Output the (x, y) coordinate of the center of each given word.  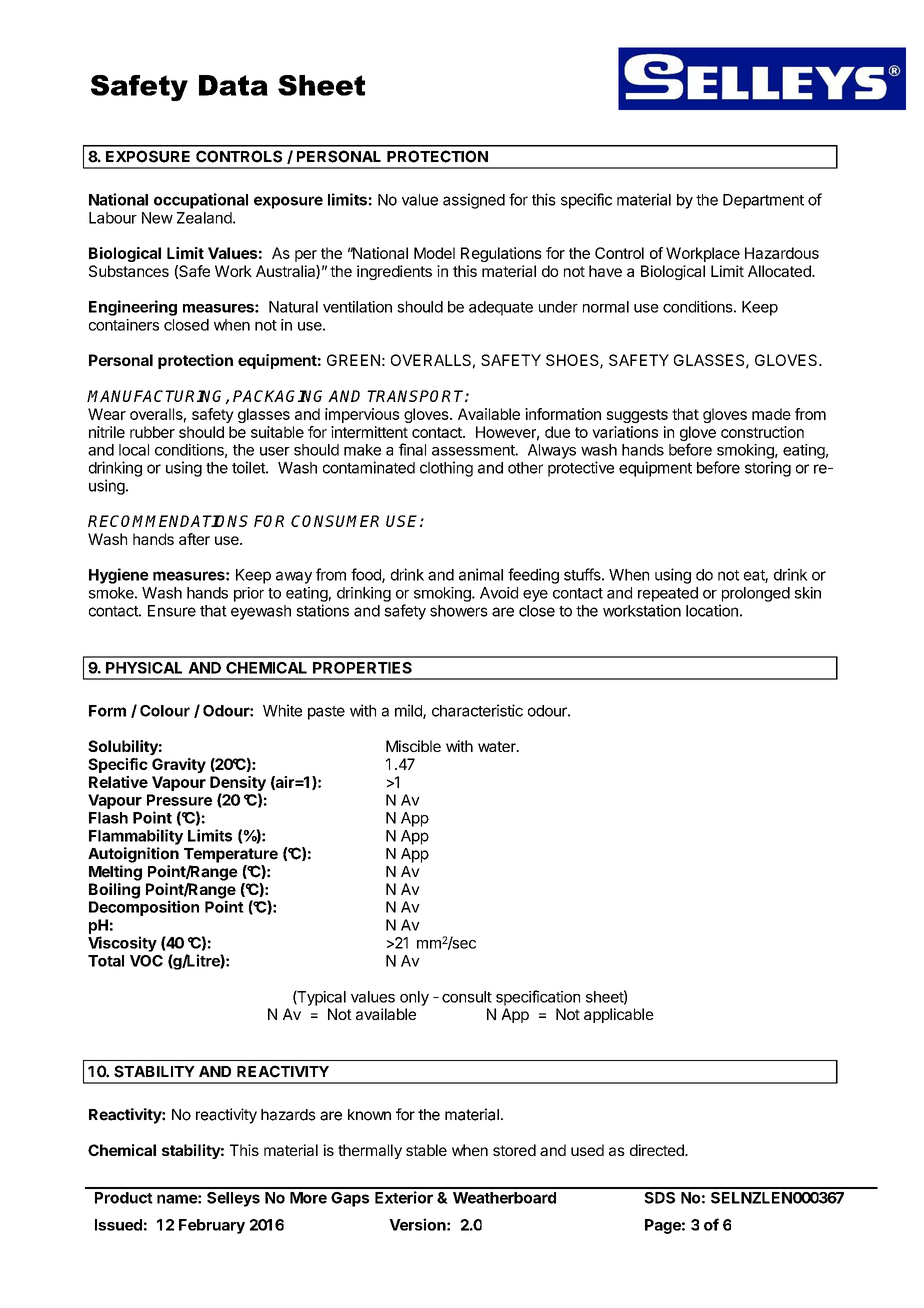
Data (233, 85)
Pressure (179, 800)
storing (768, 469)
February (212, 1226)
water (498, 746)
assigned (474, 201)
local (134, 450)
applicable (619, 1015)
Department (763, 201)
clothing (446, 469)
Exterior (404, 1197)
